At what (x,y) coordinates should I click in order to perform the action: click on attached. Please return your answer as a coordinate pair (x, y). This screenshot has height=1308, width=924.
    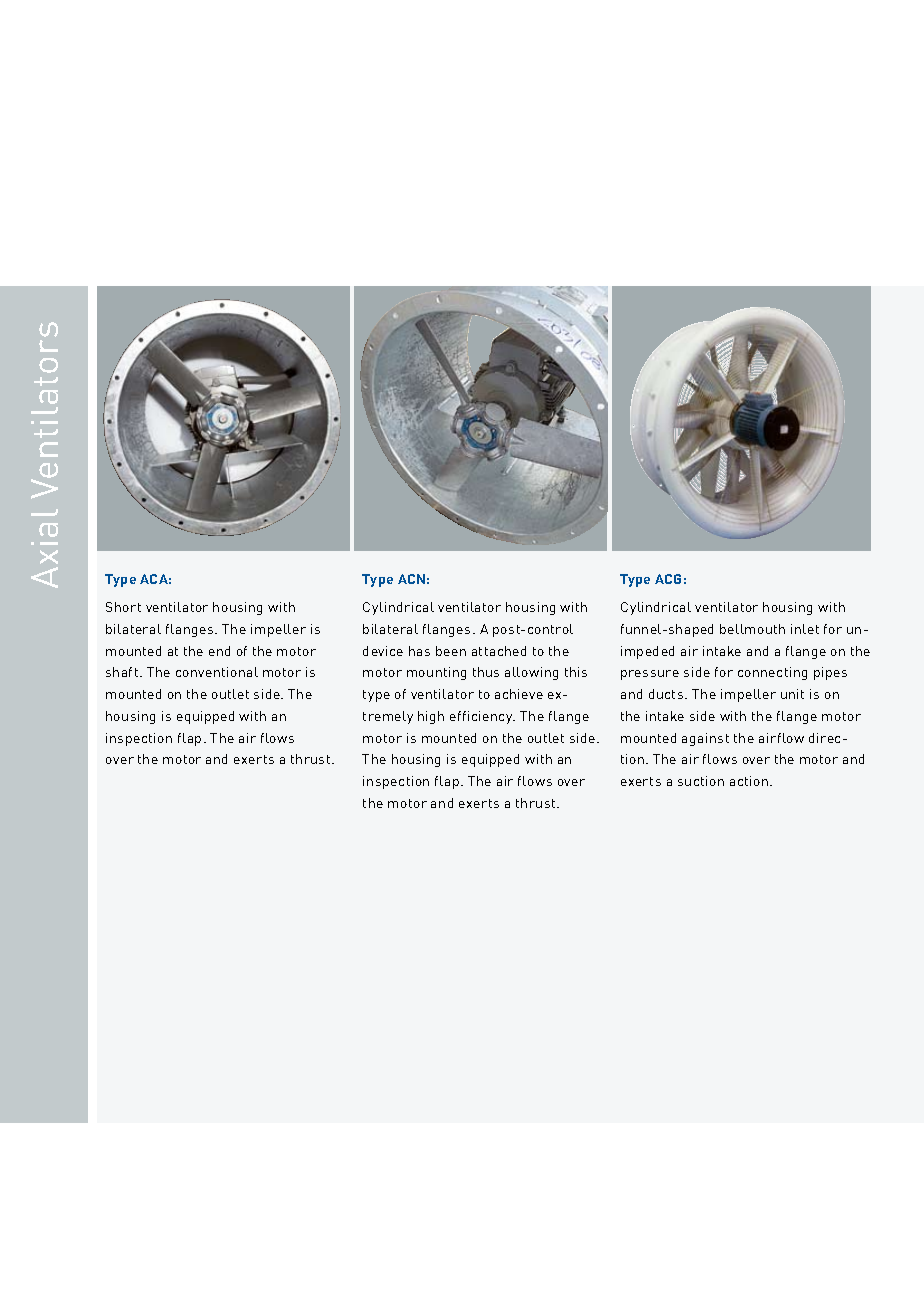
    Looking at the image, I should click on (499, 651).
